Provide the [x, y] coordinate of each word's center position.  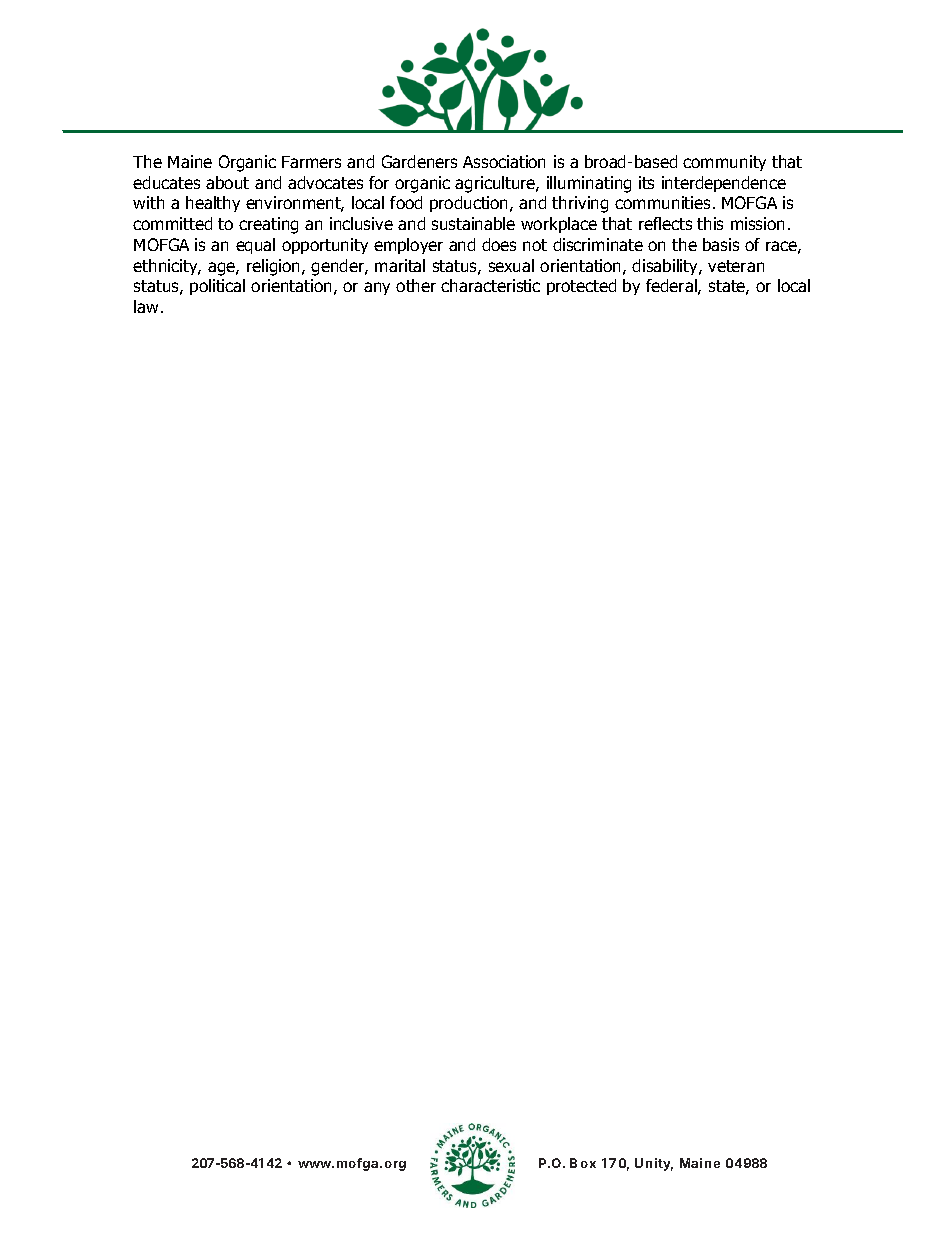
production [470, 204]
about [227, 182]
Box [583, 1163]
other [416, 285]
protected [581, 287]
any [377, 288]
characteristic [490, 285]
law [148, 306]
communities [662, 202]
